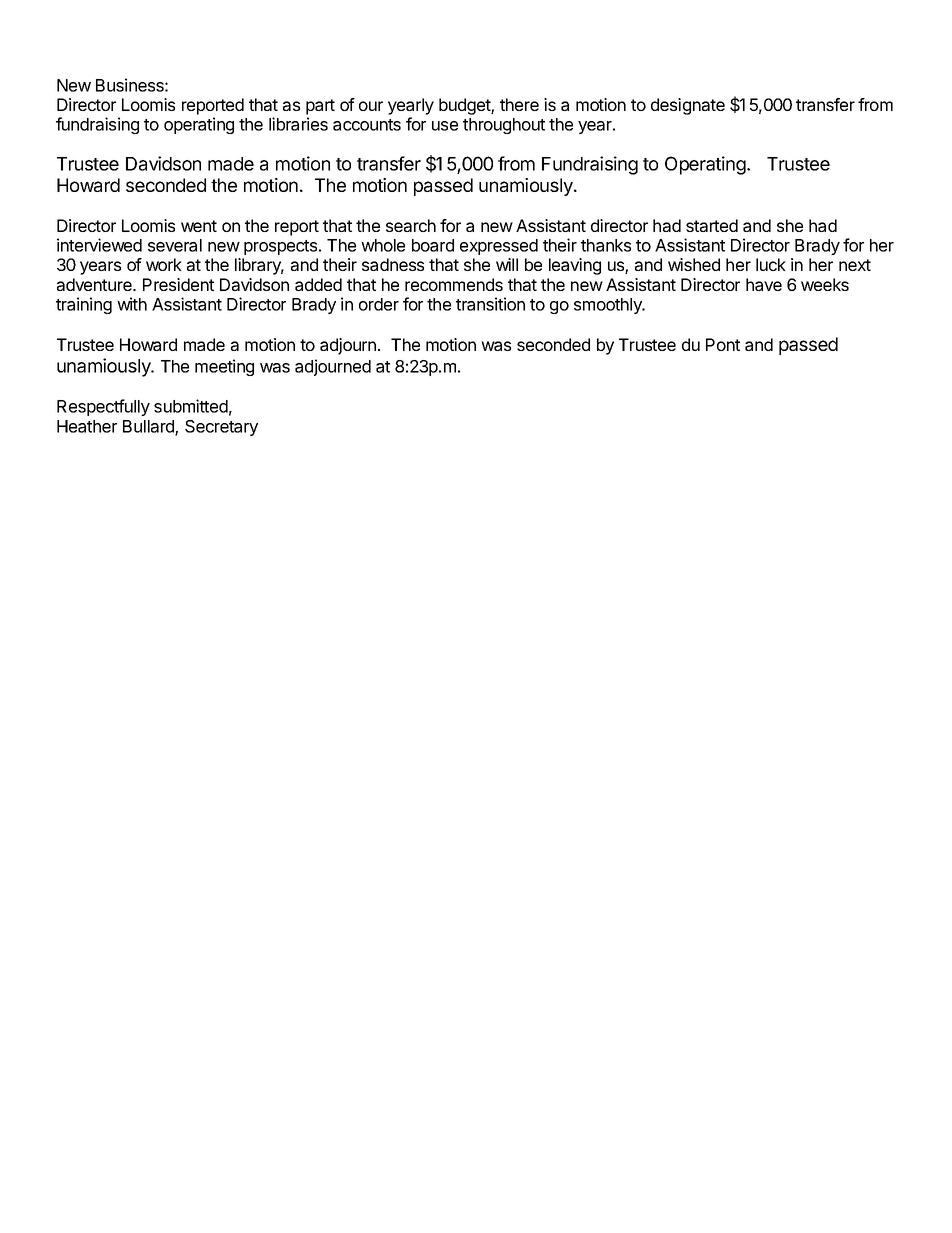 This screenshot has width=952, height=1233. What do you see at coordinates (221, 428) in the screenshot?
I see `Secretary` at bounding box center [221, 428].
